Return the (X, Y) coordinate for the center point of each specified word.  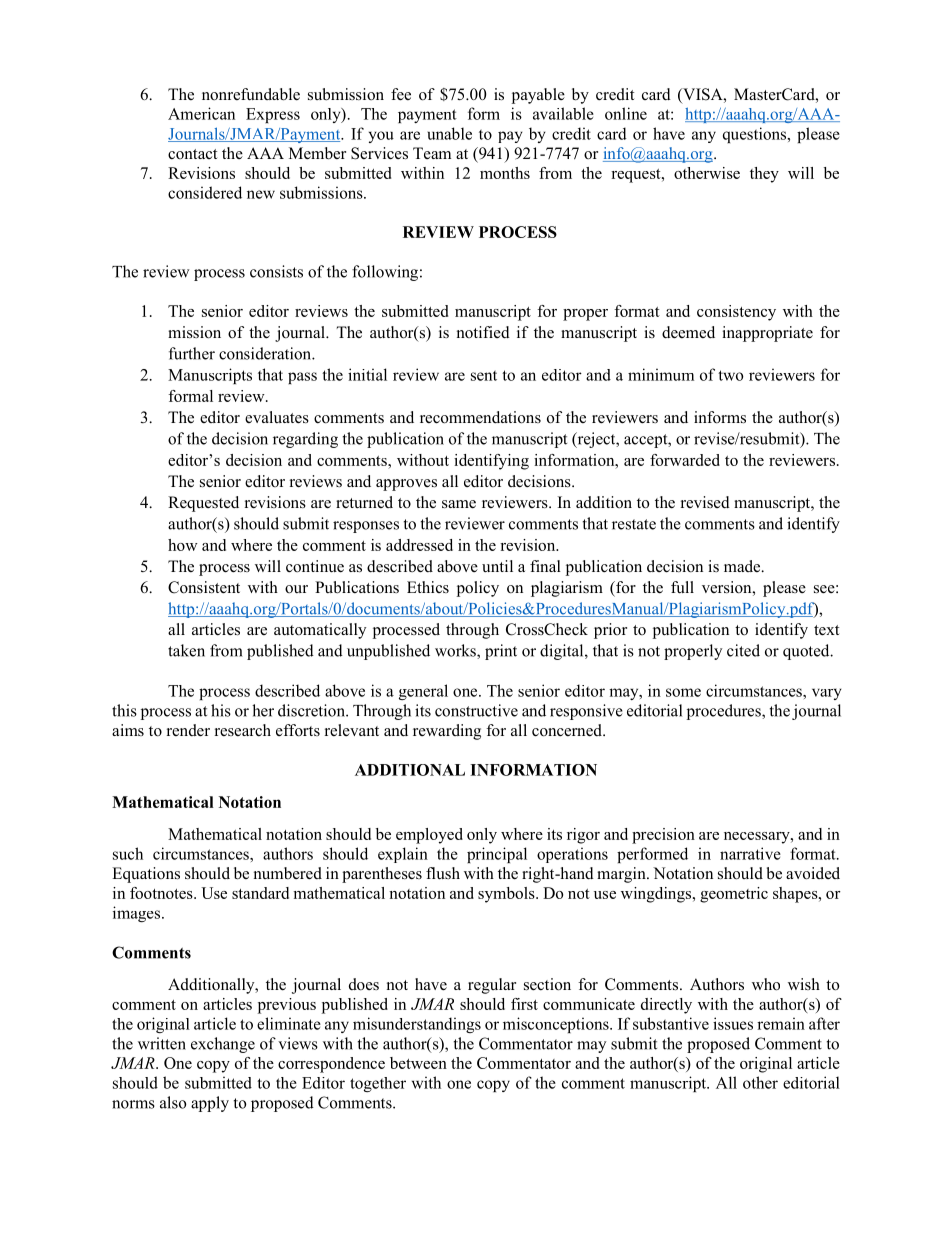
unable (450, 133)
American (201, 113)
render (188, 730)
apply (210, 1104)
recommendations (480, 417)
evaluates (277, 417)
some (683, 692)
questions (756, 135)
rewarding (447, 732)
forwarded (685, 460)
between (418, 1063)
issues (733, 1023)
